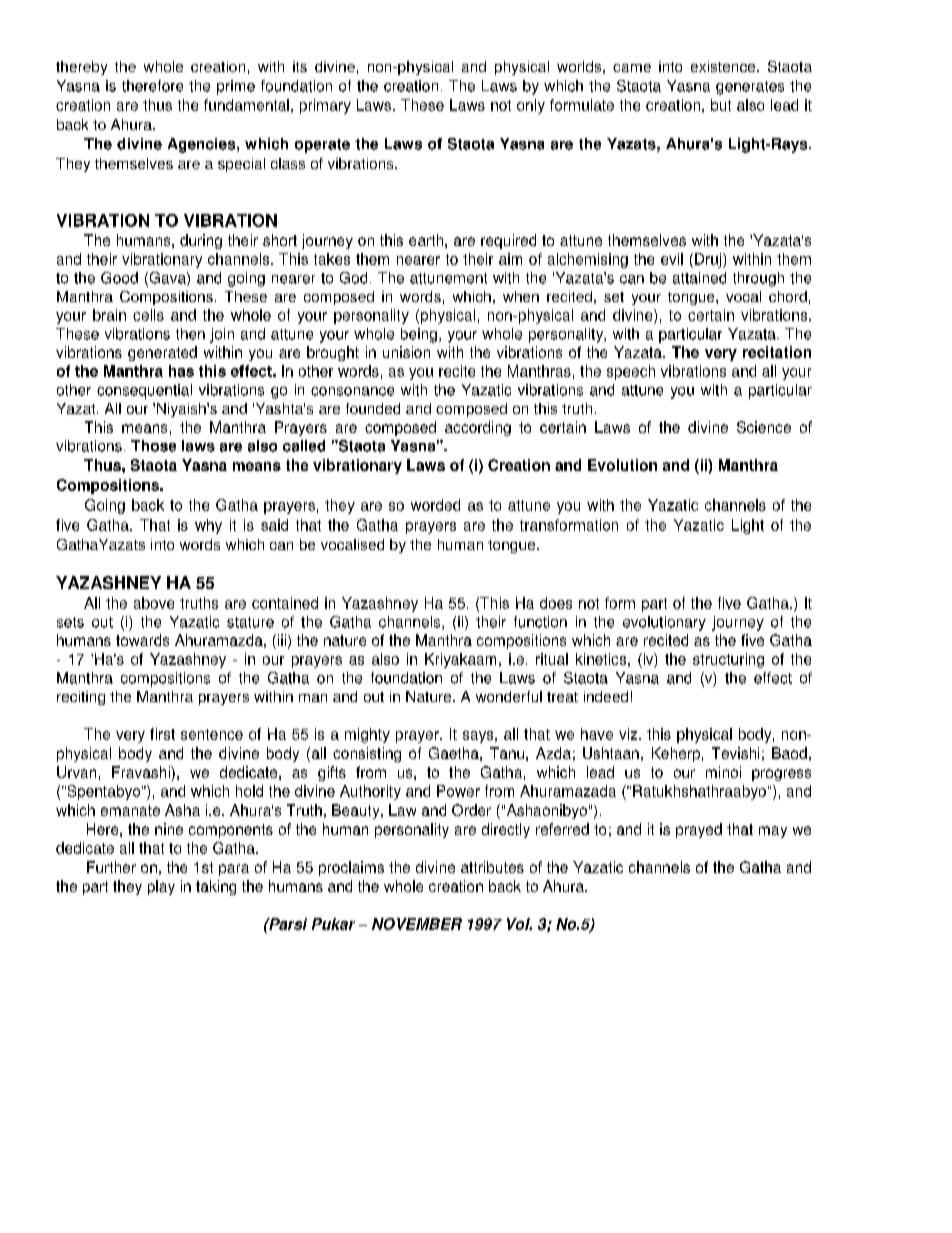  I want to click on generates, so click(750, 88).
